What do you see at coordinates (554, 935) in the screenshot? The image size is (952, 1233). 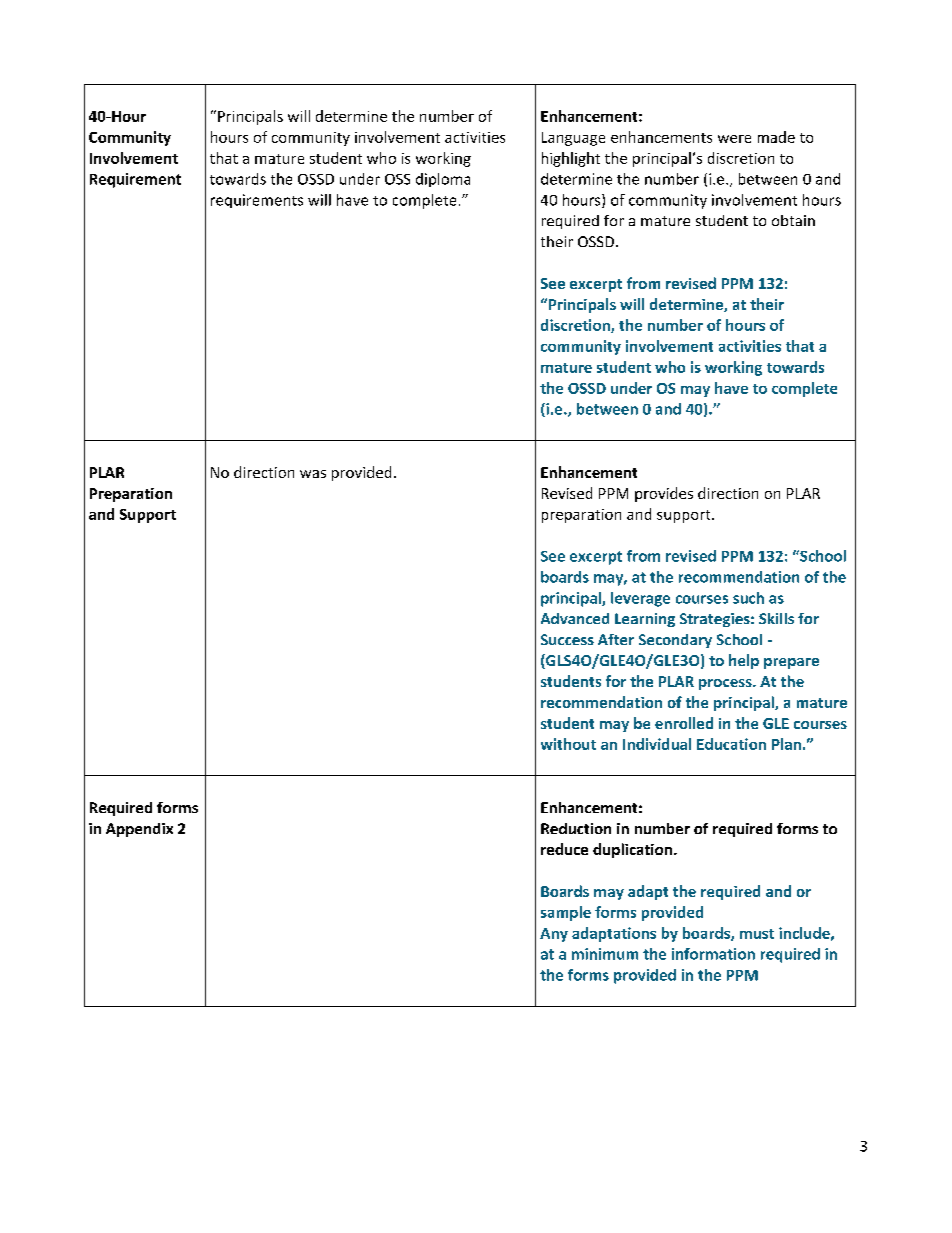 I see `Any` at bounding box center [554, 935].
